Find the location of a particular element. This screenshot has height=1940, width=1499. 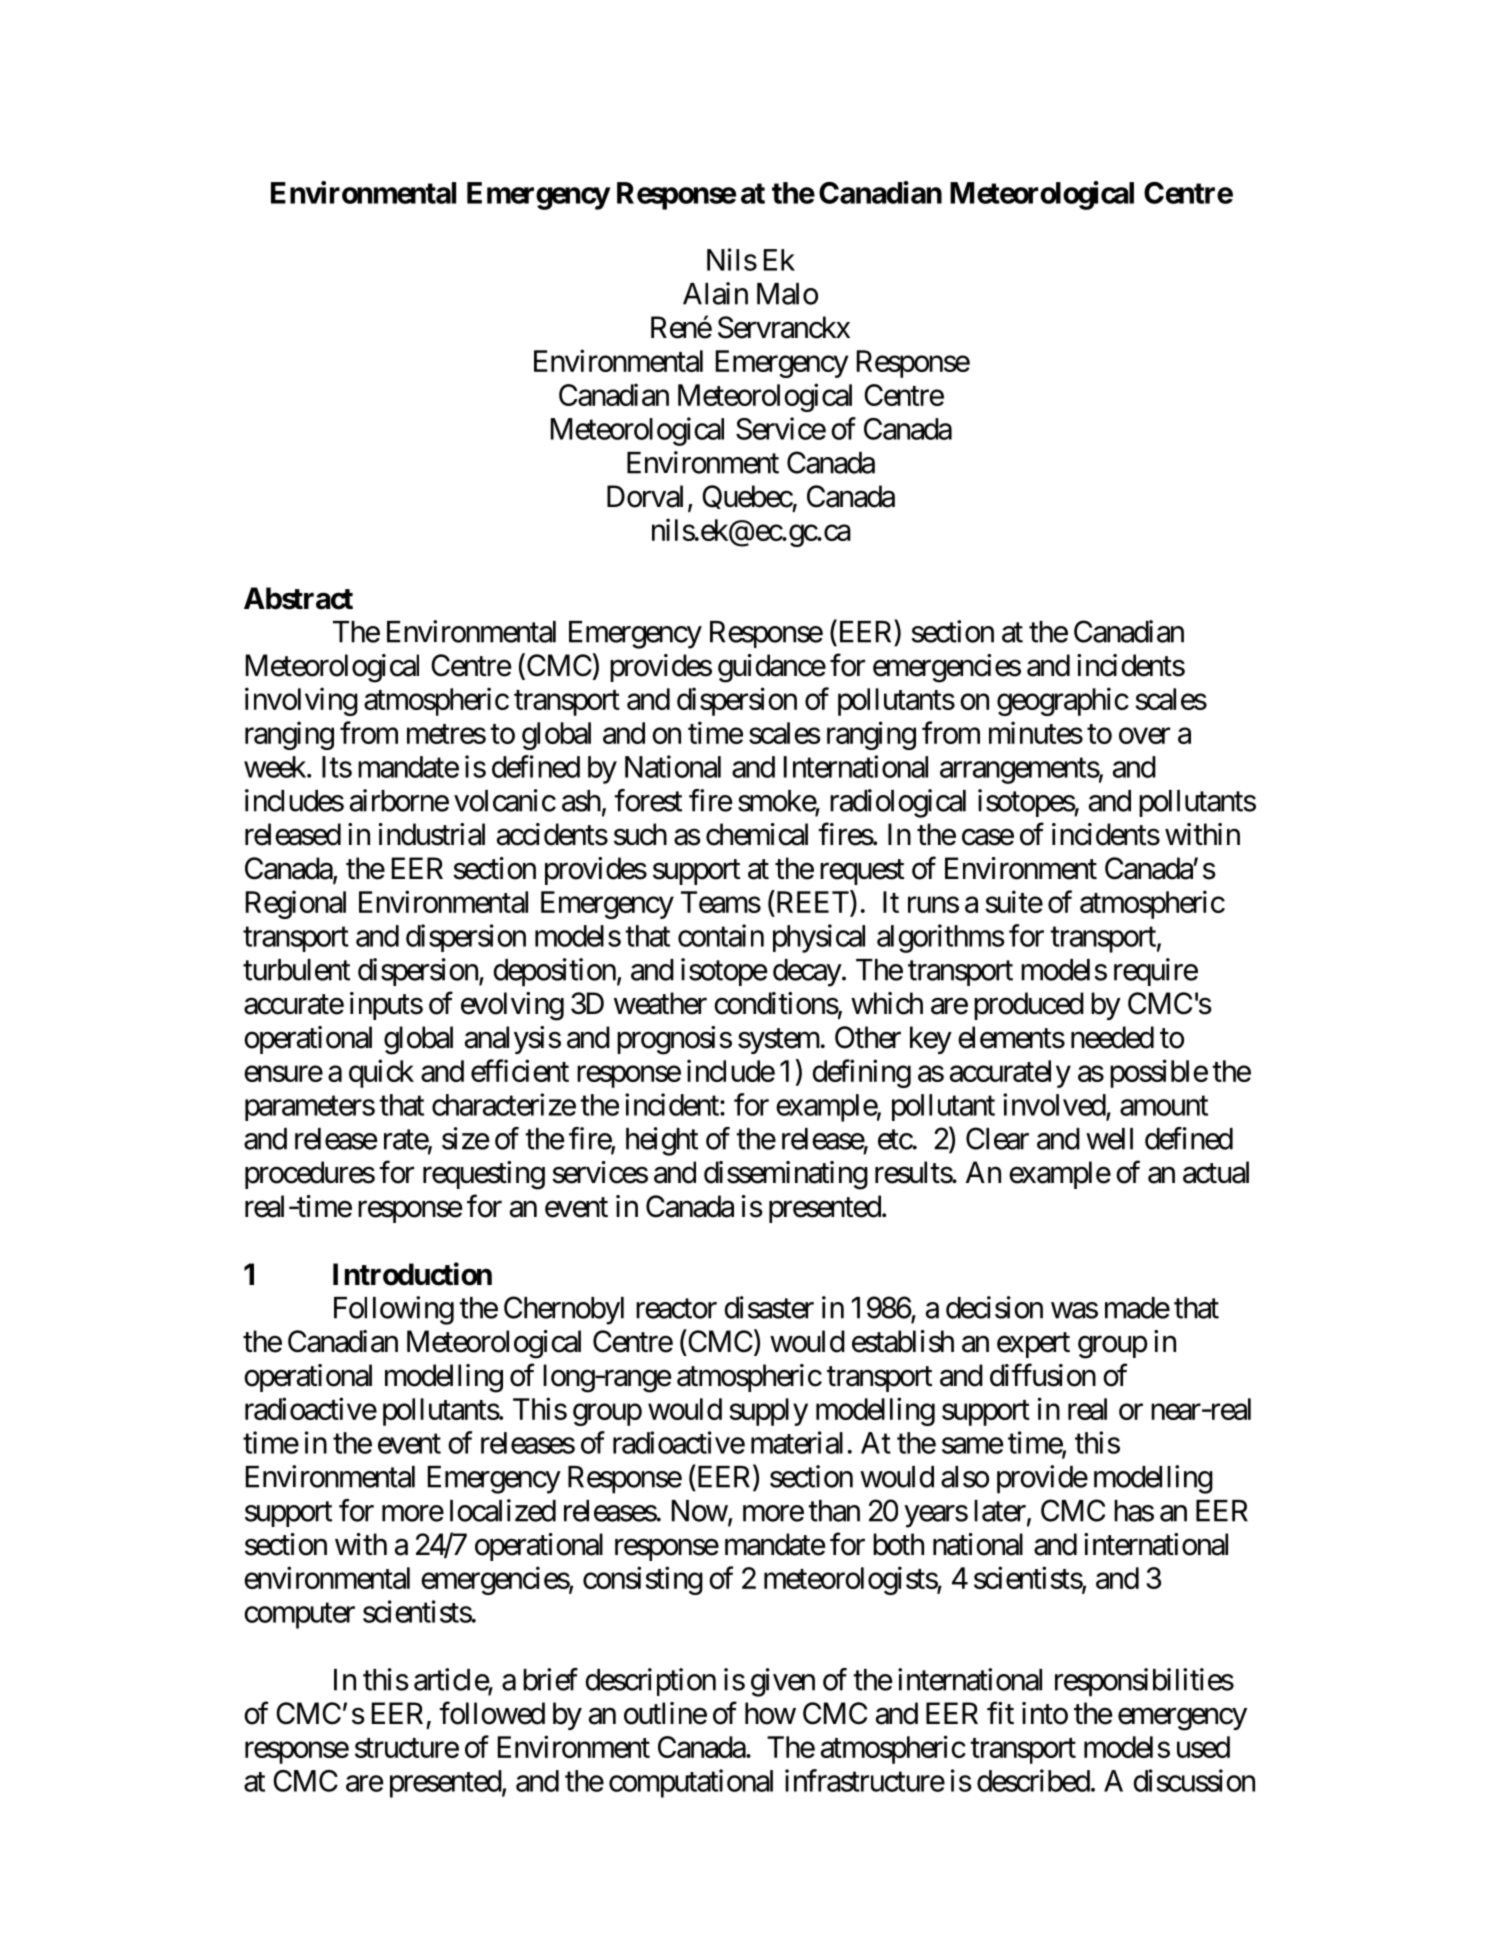

described is located at coordinates (1033, 1780).
